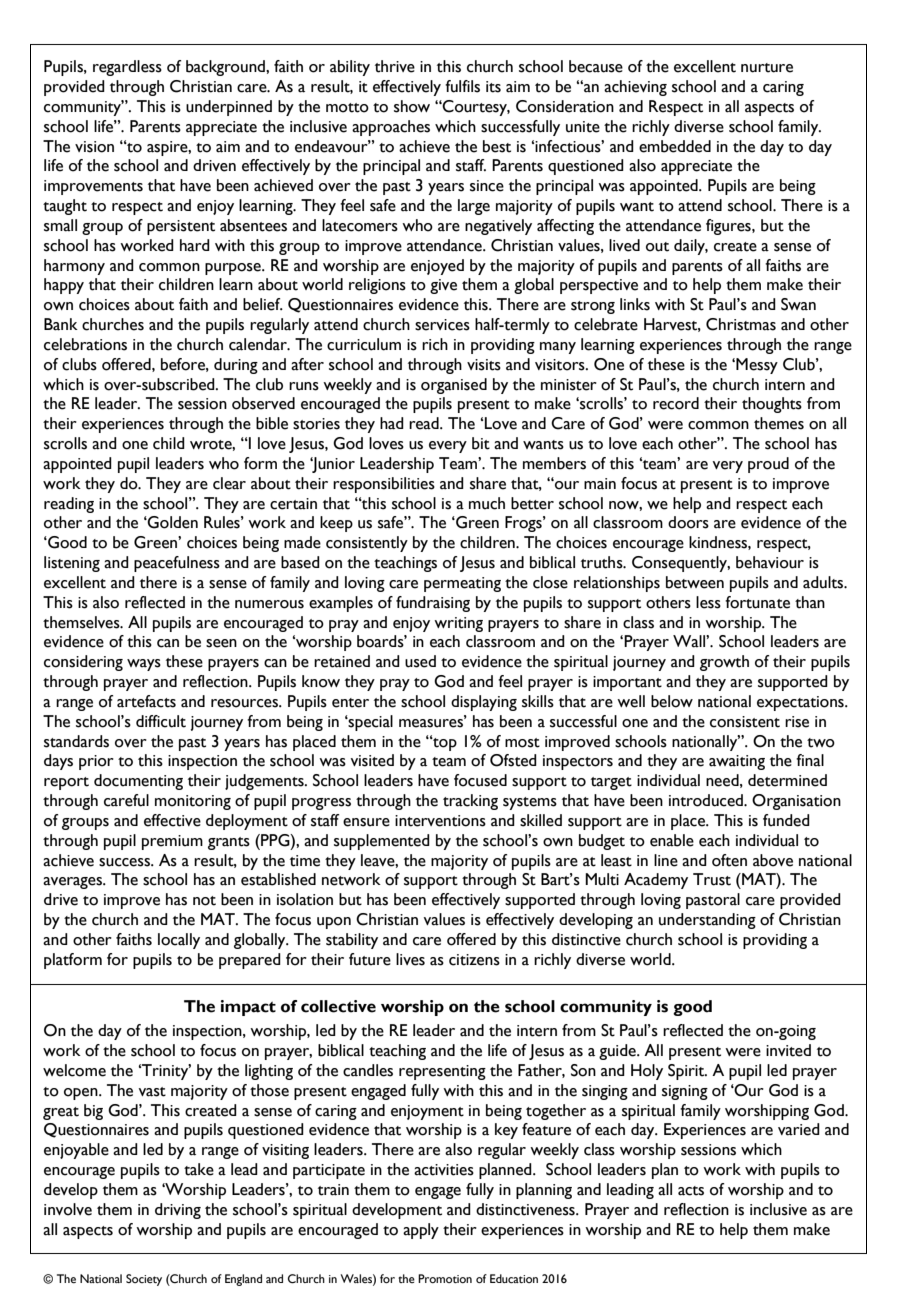 This screenshot has width=924, height=1309. What do you see at coordinates (94, 147) in the screenshot?
I see `vision` at bounding box center [94, 147].
